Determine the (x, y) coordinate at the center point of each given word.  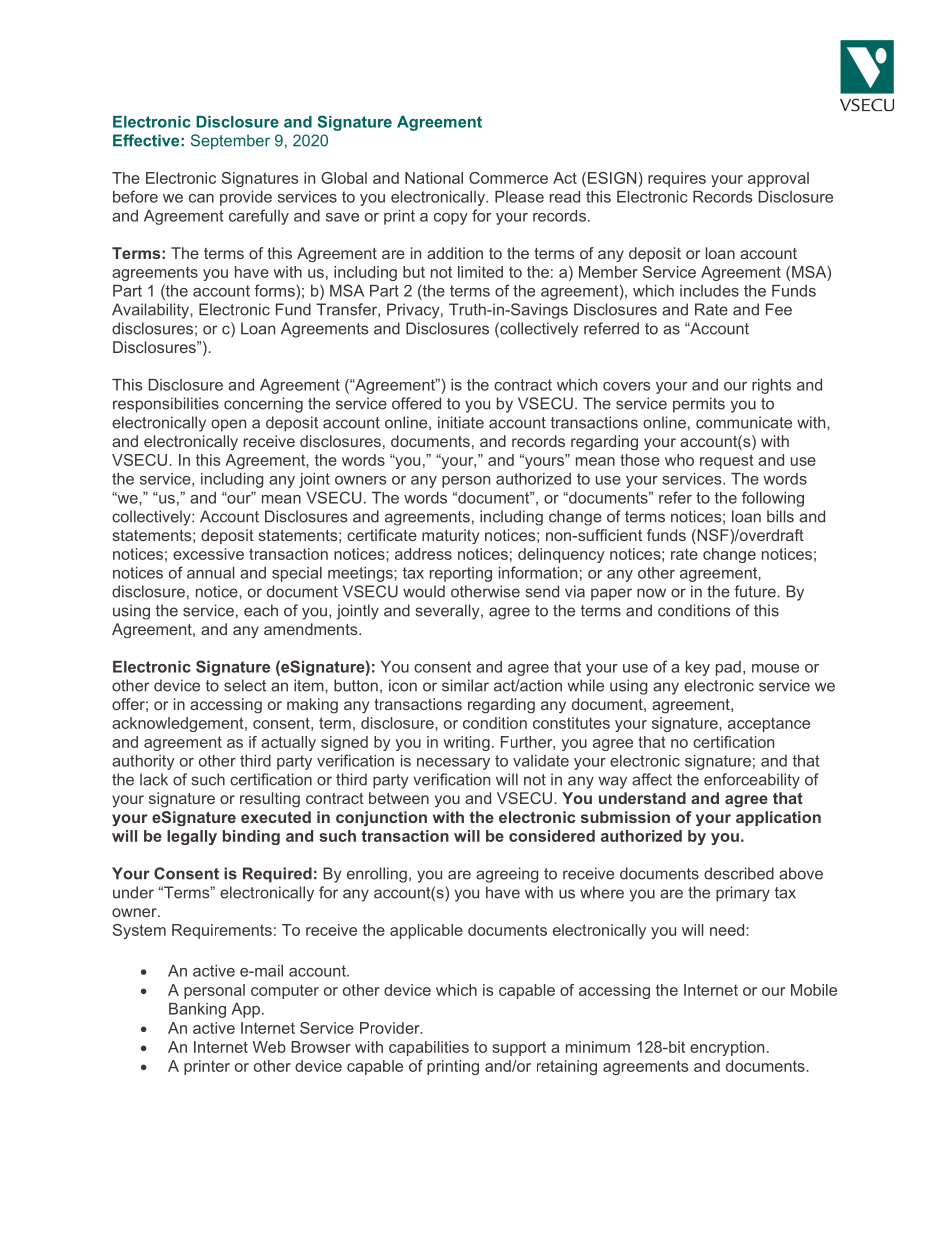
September (230, 142)
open (228, 425)
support (519, 1048)
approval (778, 179)
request (727, 461)
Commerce (508, 178)
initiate (461, 422)
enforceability (752, 781)
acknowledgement (179, 724)
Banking (197, 1010)
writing (466, 743)
